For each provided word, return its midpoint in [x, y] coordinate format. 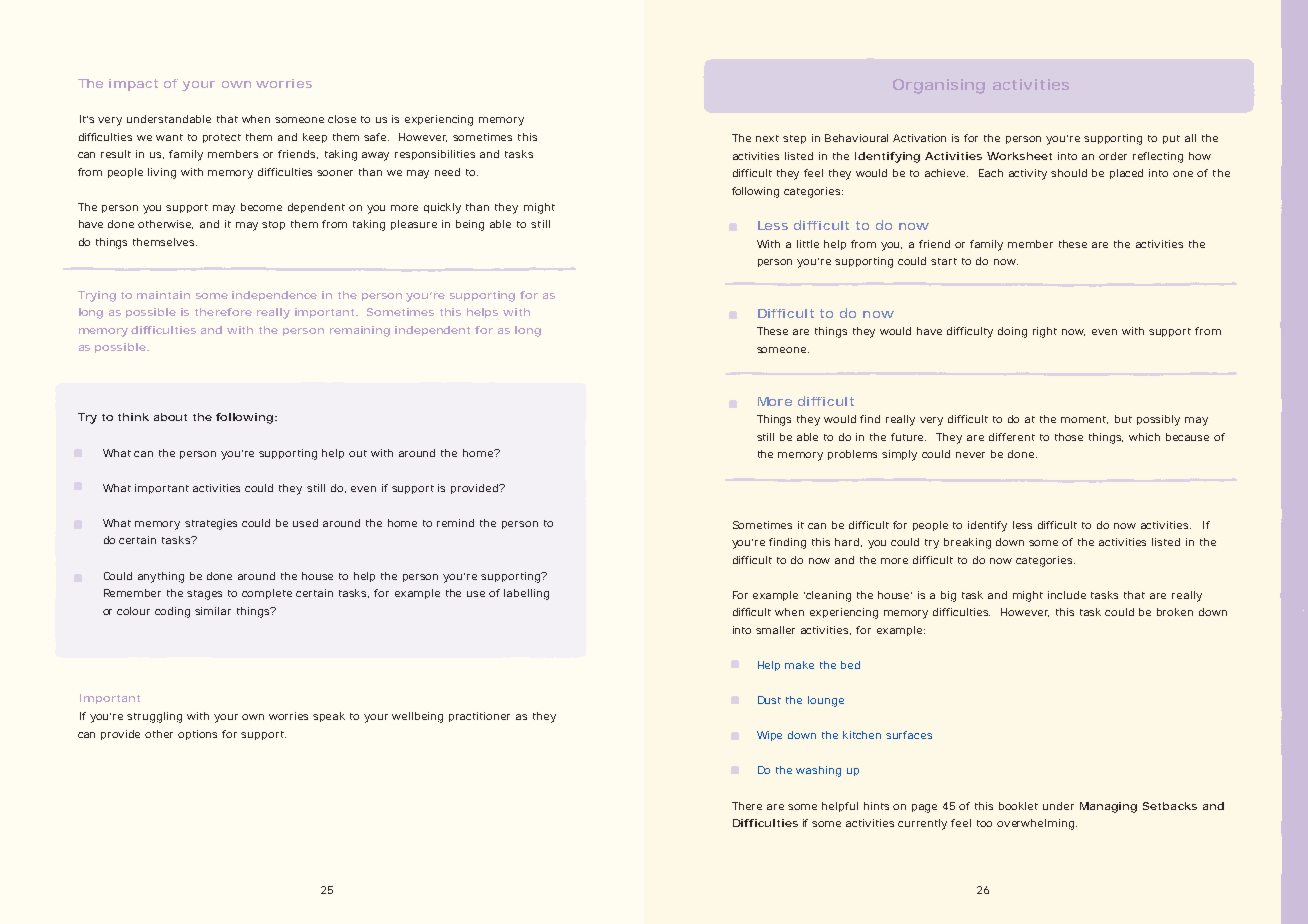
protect [222, 138]
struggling [154, 717]
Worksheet [1019, 156]
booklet [1018, 806]
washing [818, 771]
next [767, 138]
